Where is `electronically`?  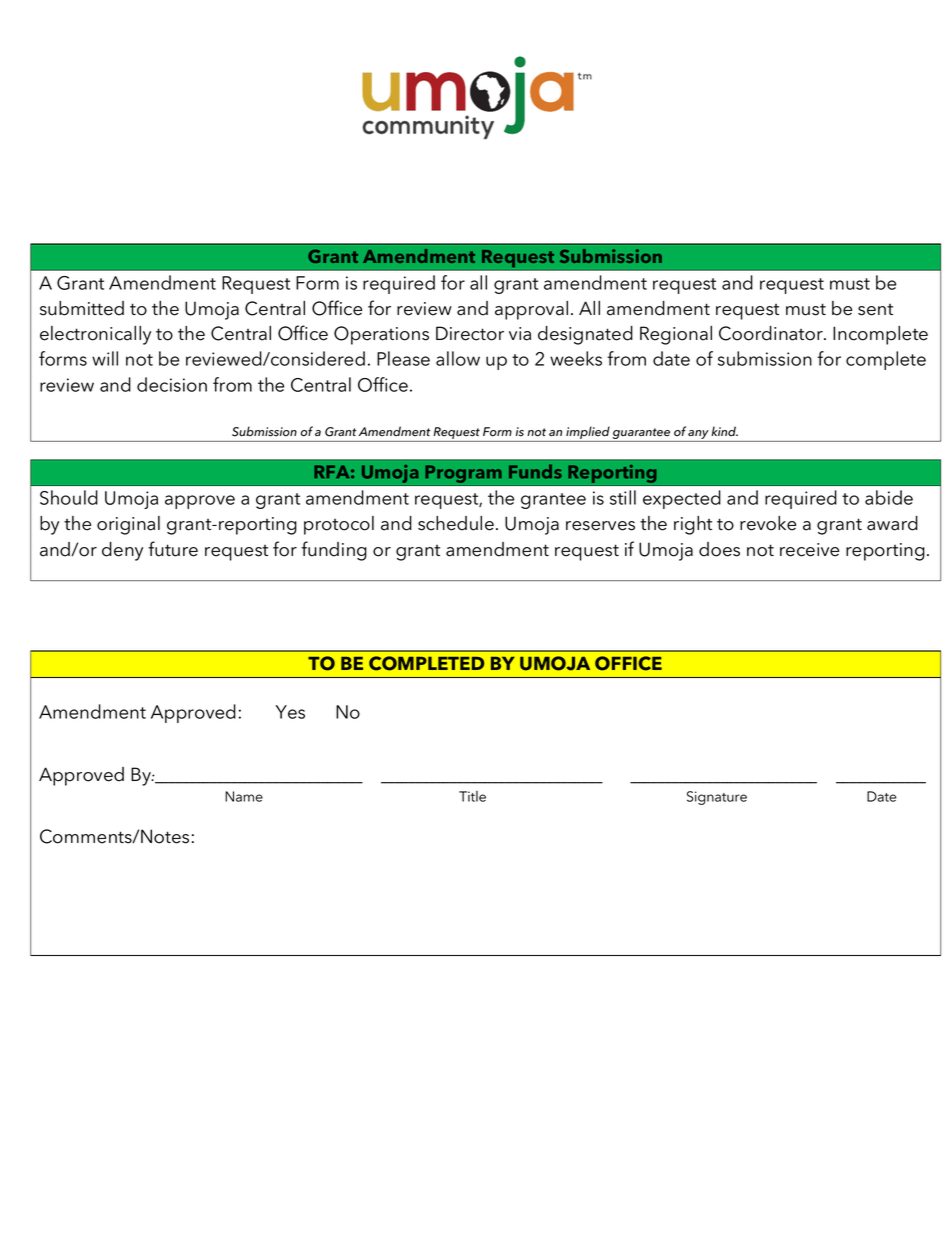 electronically is located at coordinates (95, 335).
